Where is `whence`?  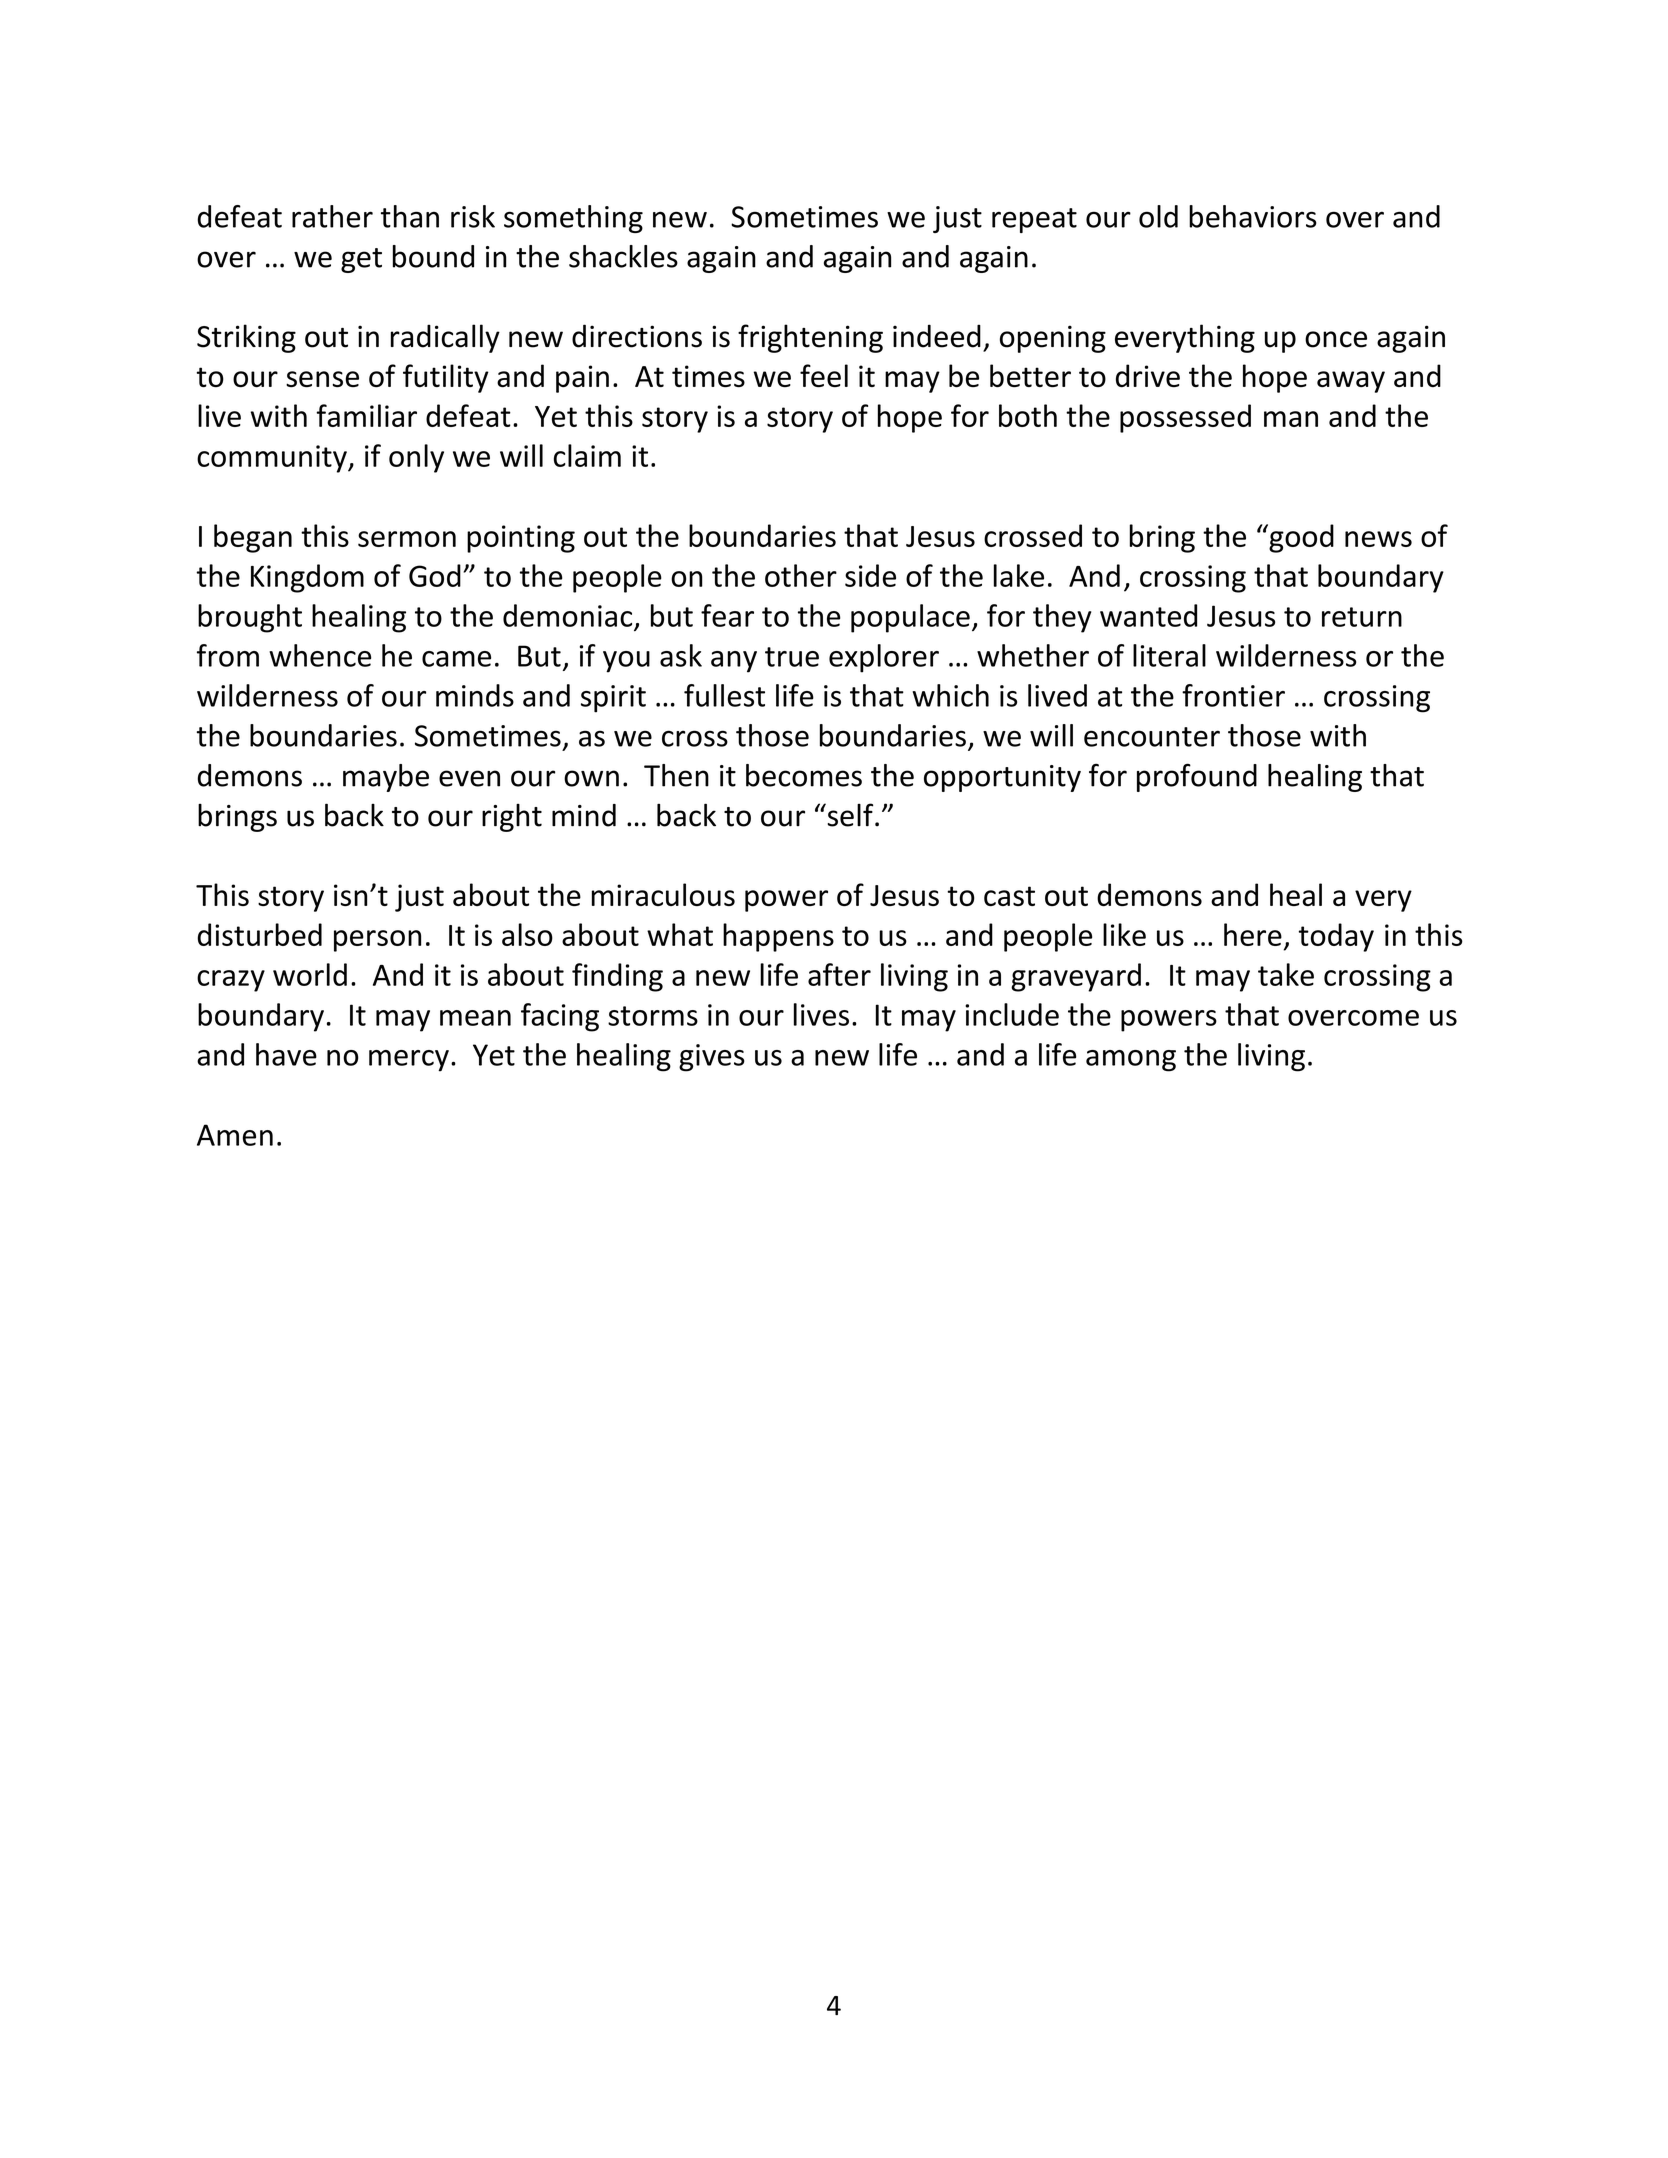
whence is located at coordinates (320, 655).
